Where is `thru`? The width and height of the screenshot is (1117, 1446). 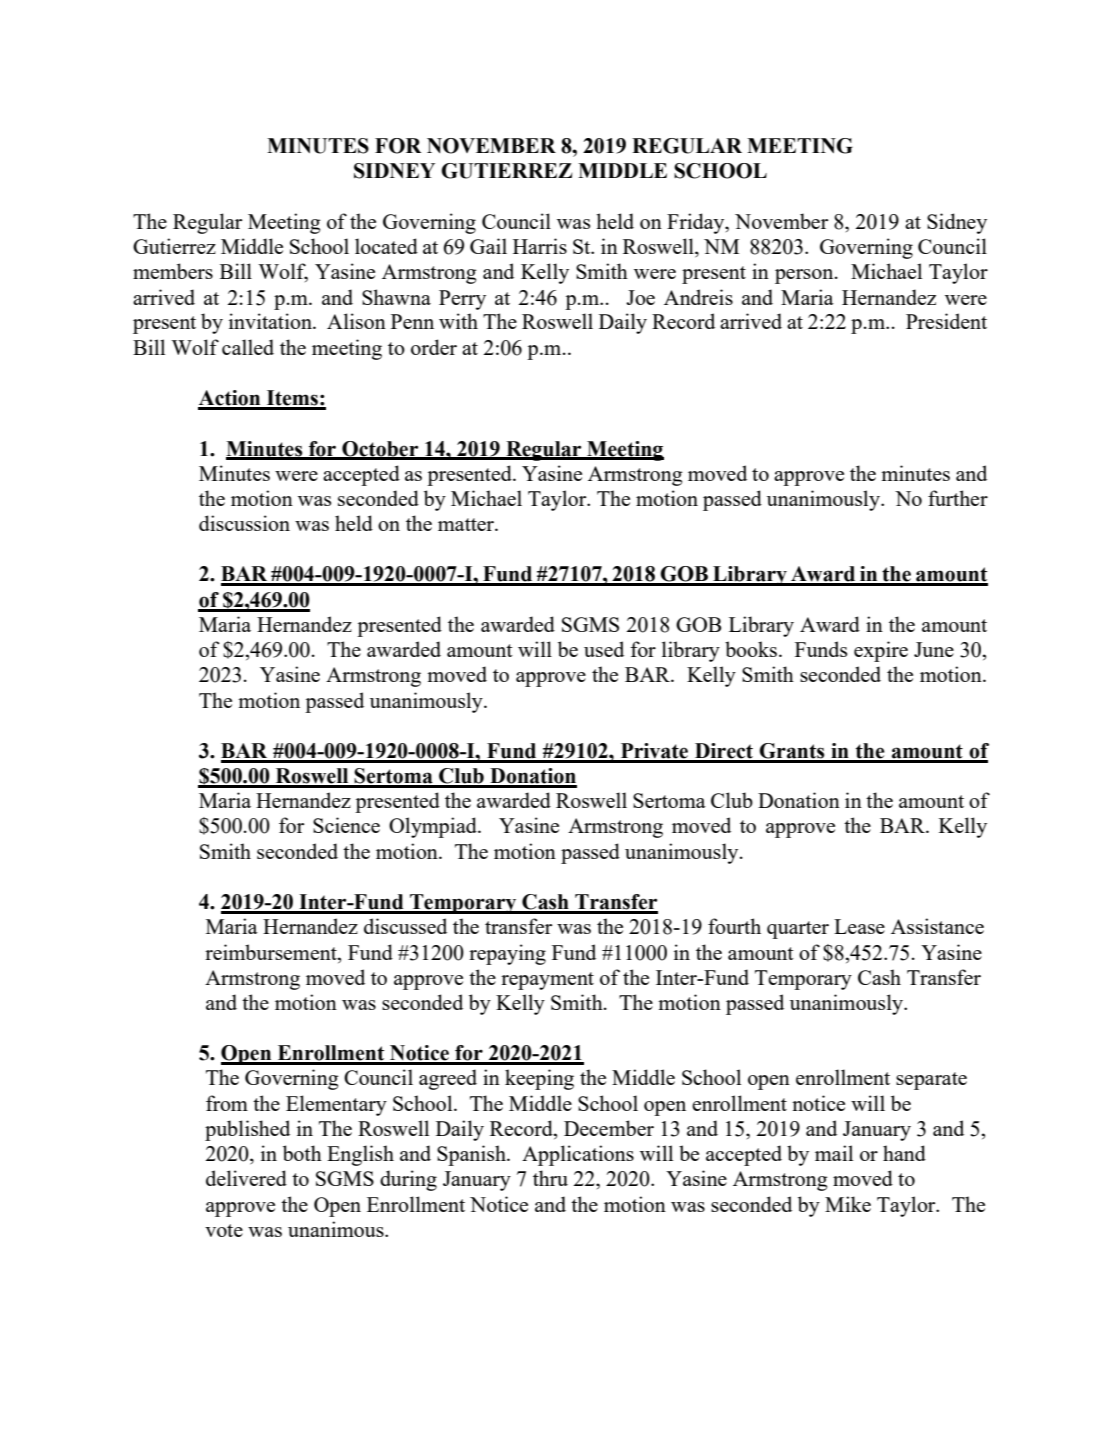
thru is located at coordinates (550, 1178).
